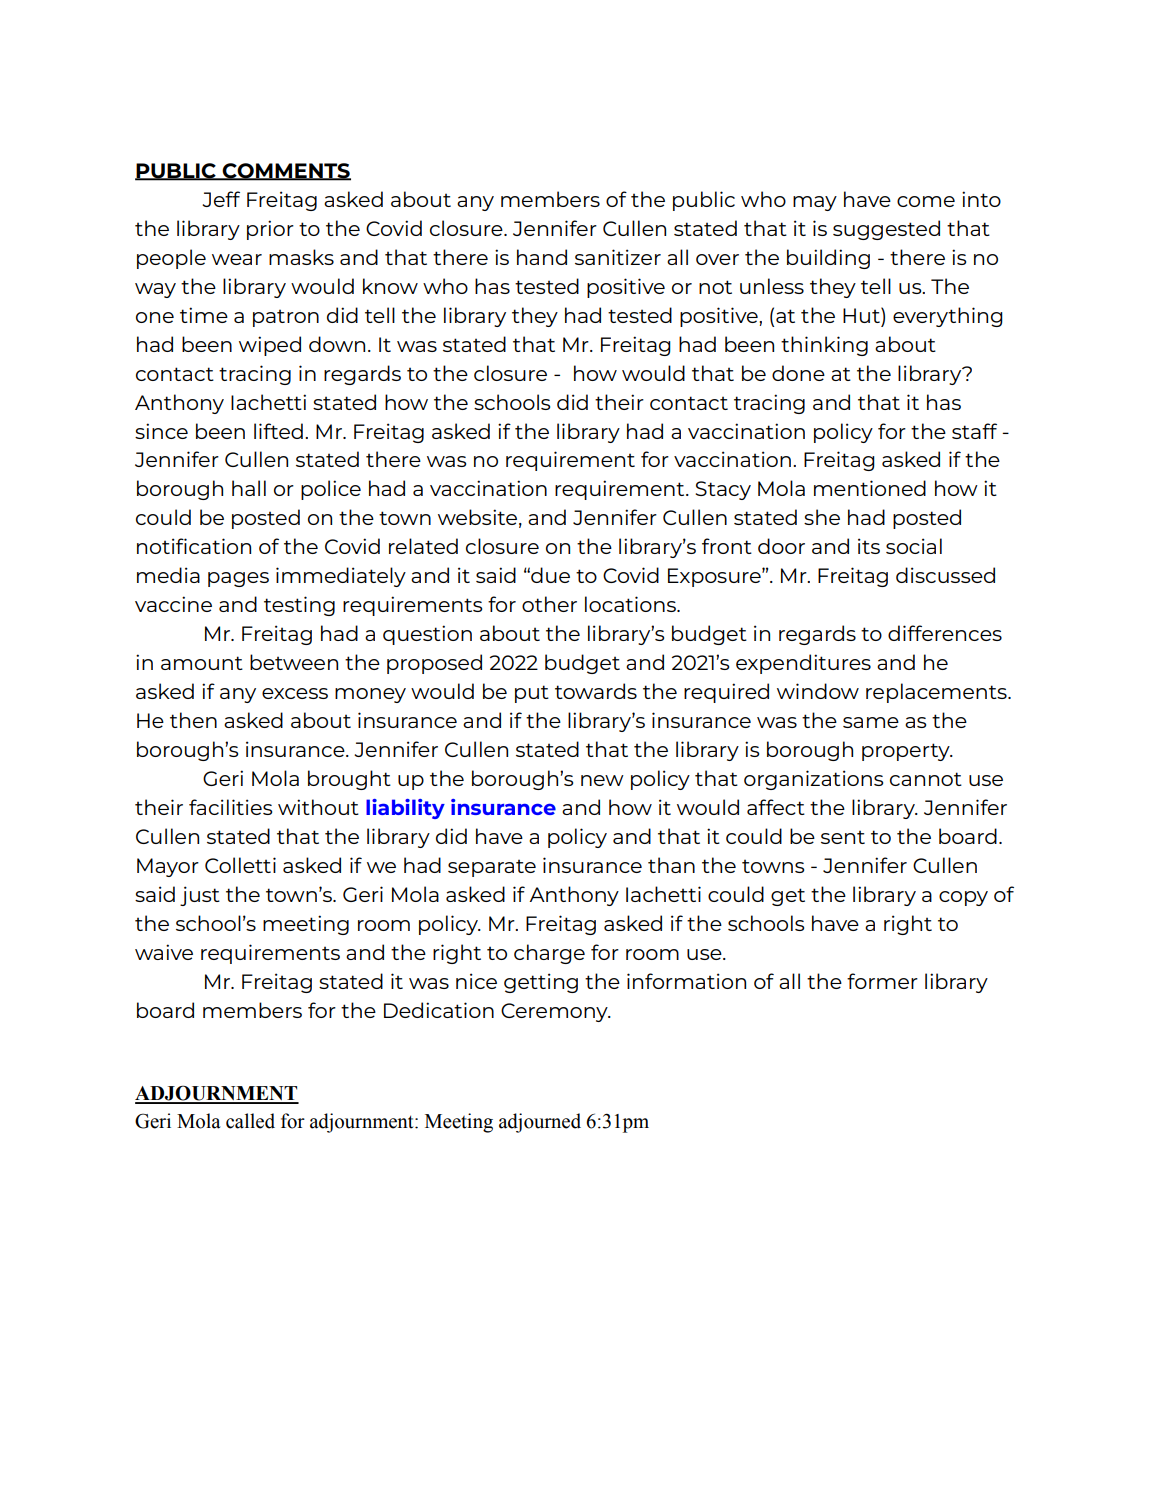 The height and width of the image is (1487, 1149). I want to click on mentioned, so click(870, 488).
